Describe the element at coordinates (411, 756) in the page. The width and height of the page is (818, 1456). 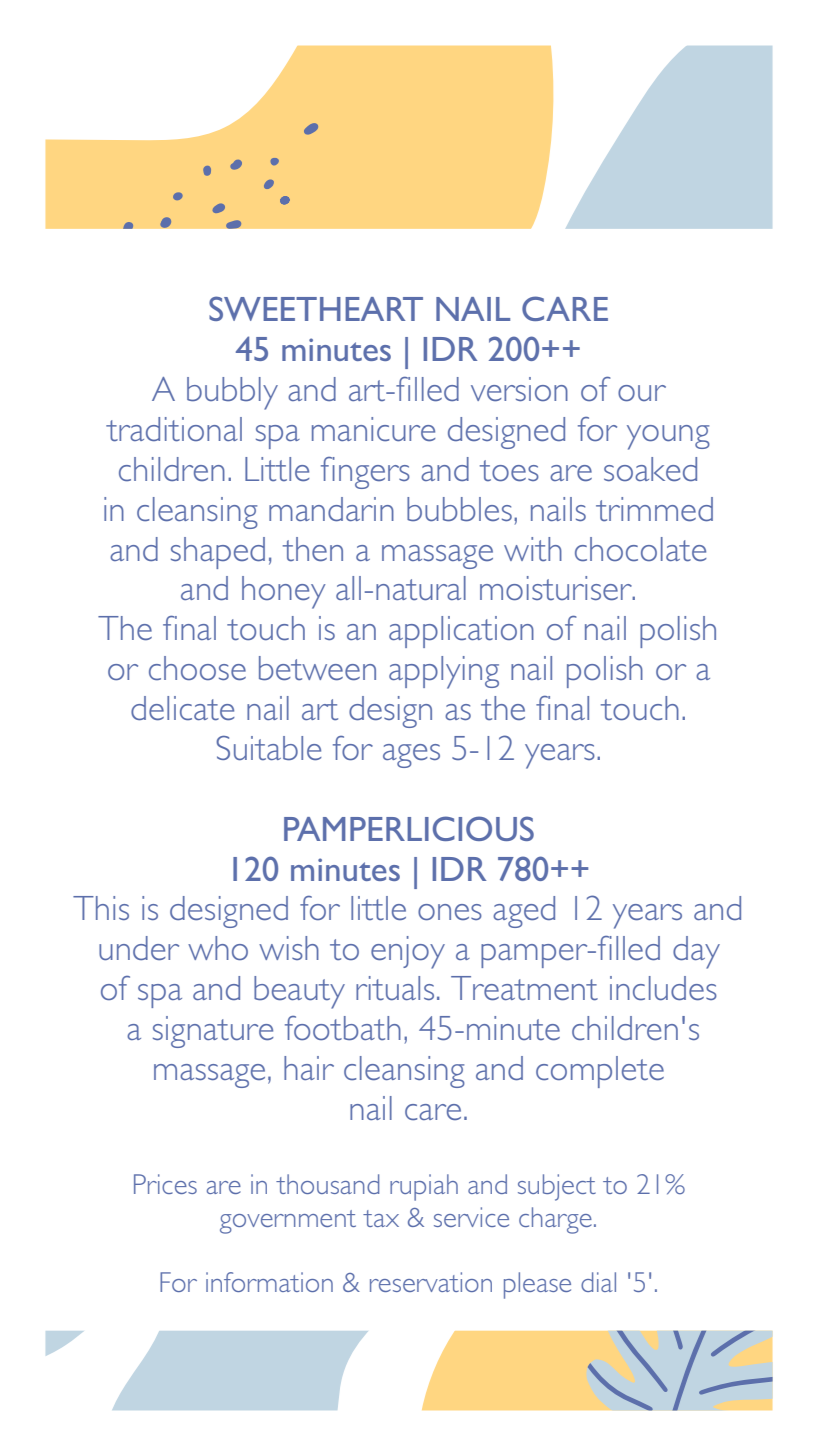
I see `ages` at that location.
